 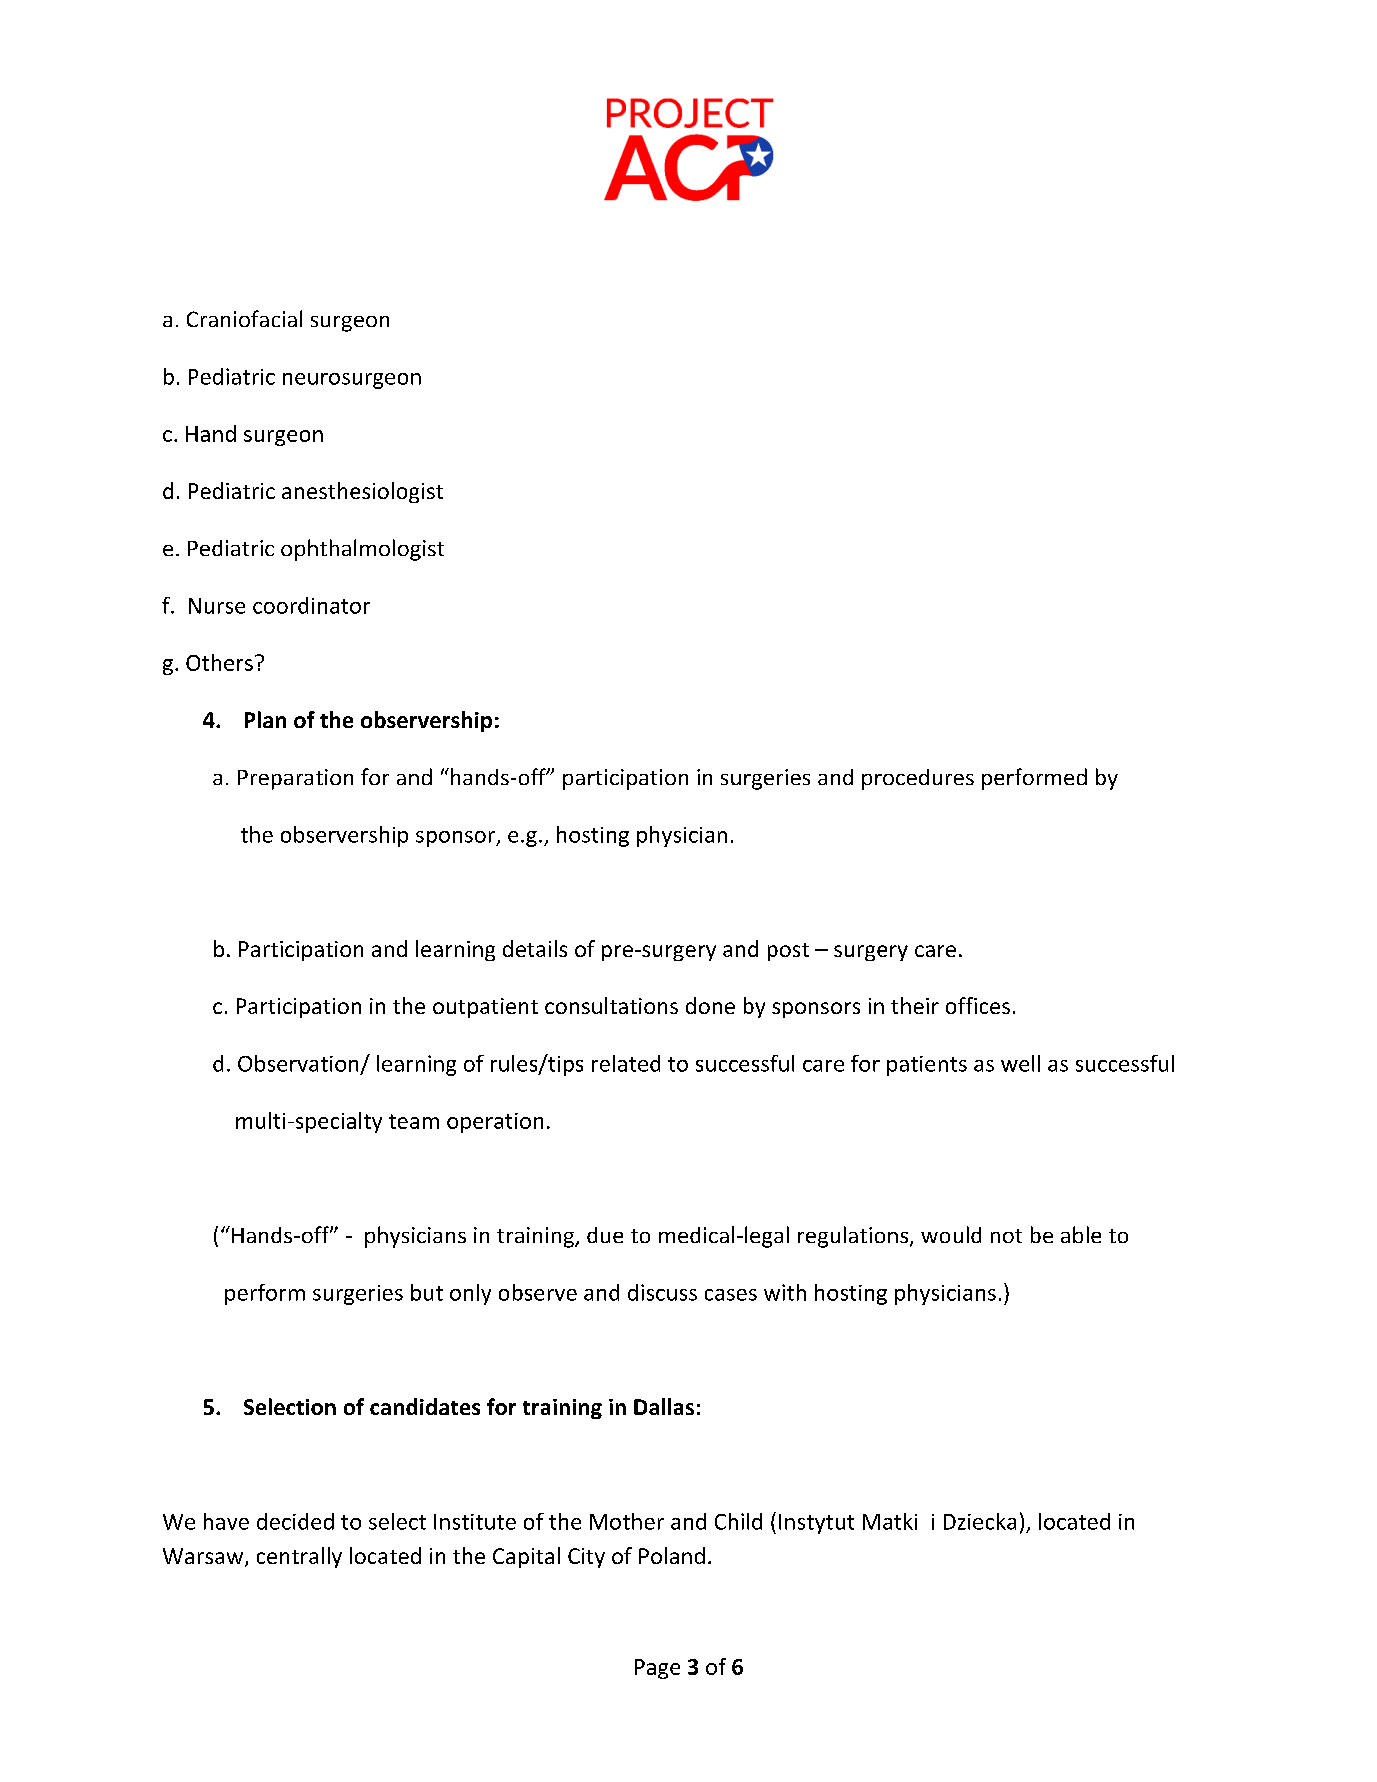 What do you see at coordinates (657, 1669) in the page?
I see `Page` at bounding box center [657, 1669].
